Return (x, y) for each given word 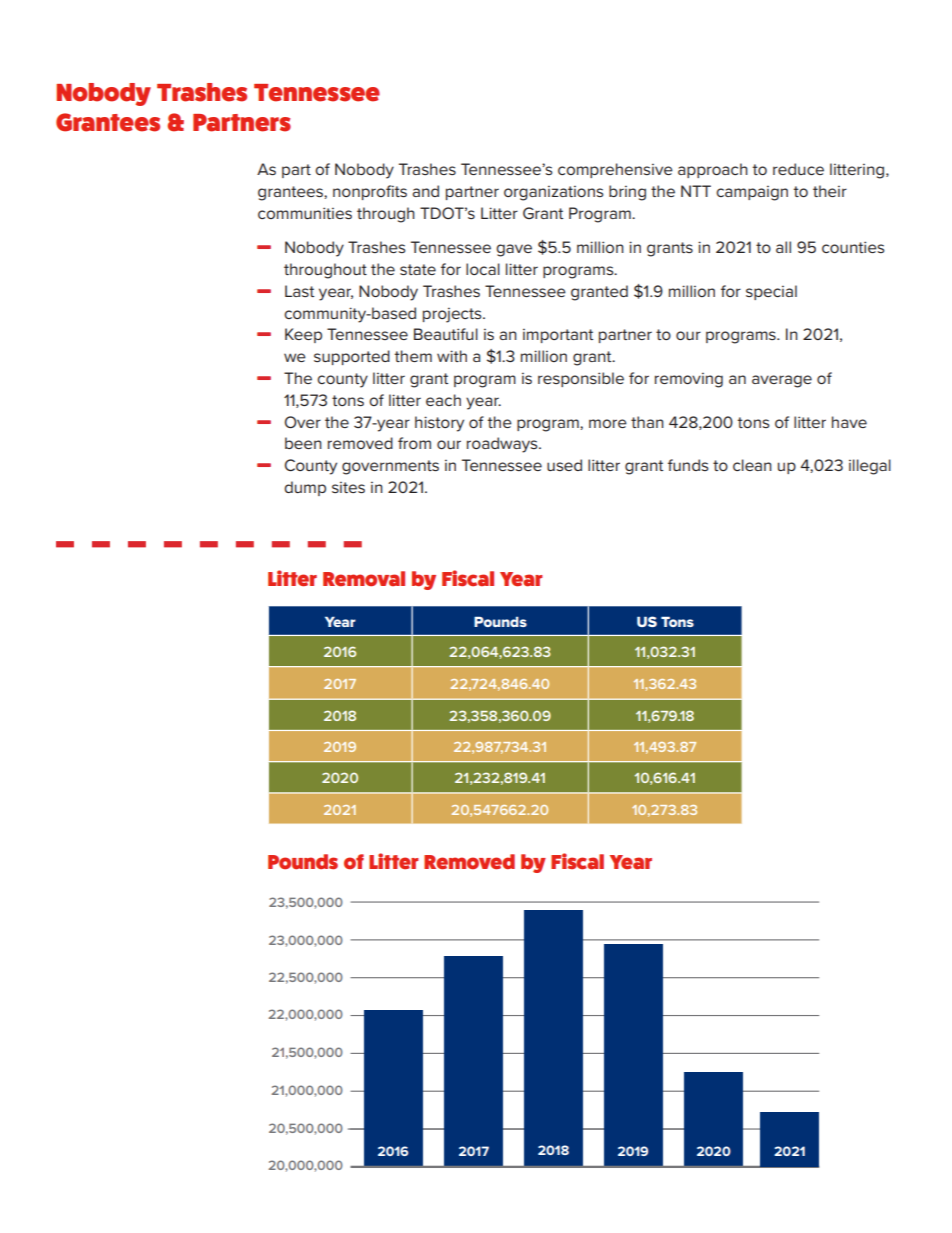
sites (348, 487)
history (439, 424)
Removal (364, 578)
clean (752, 465)
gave (514, 250)
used (564, 465)
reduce (798, 169)
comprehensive (615, 170)
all (783, 247)
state (418, 269)
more (608, 423)
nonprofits (370, 192)
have (849, 422)
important (558, 336)
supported (352, 357)
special (771, 292)
